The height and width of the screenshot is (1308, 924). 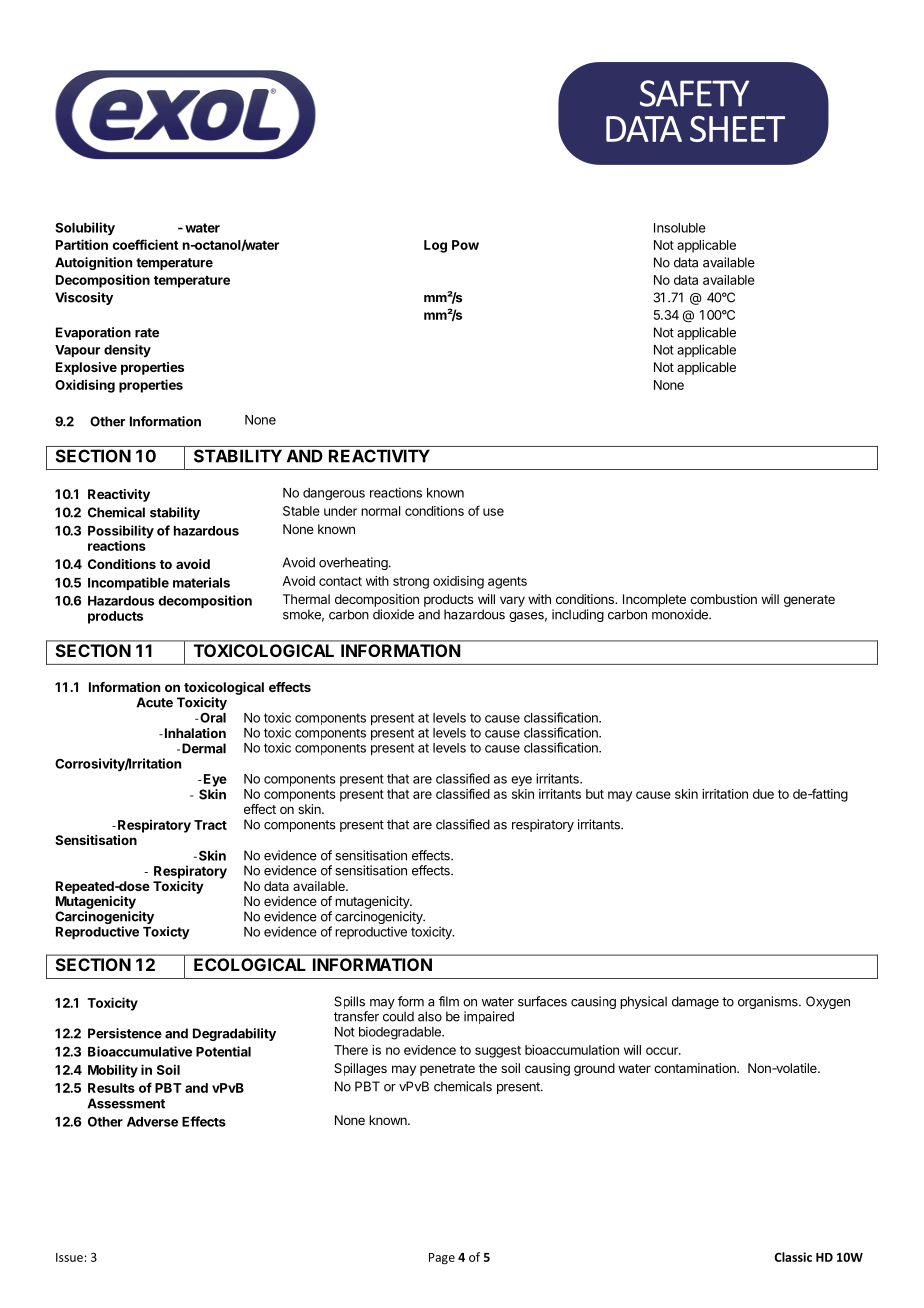 I want to click on Insoluble, so click(x=680, y=228).
